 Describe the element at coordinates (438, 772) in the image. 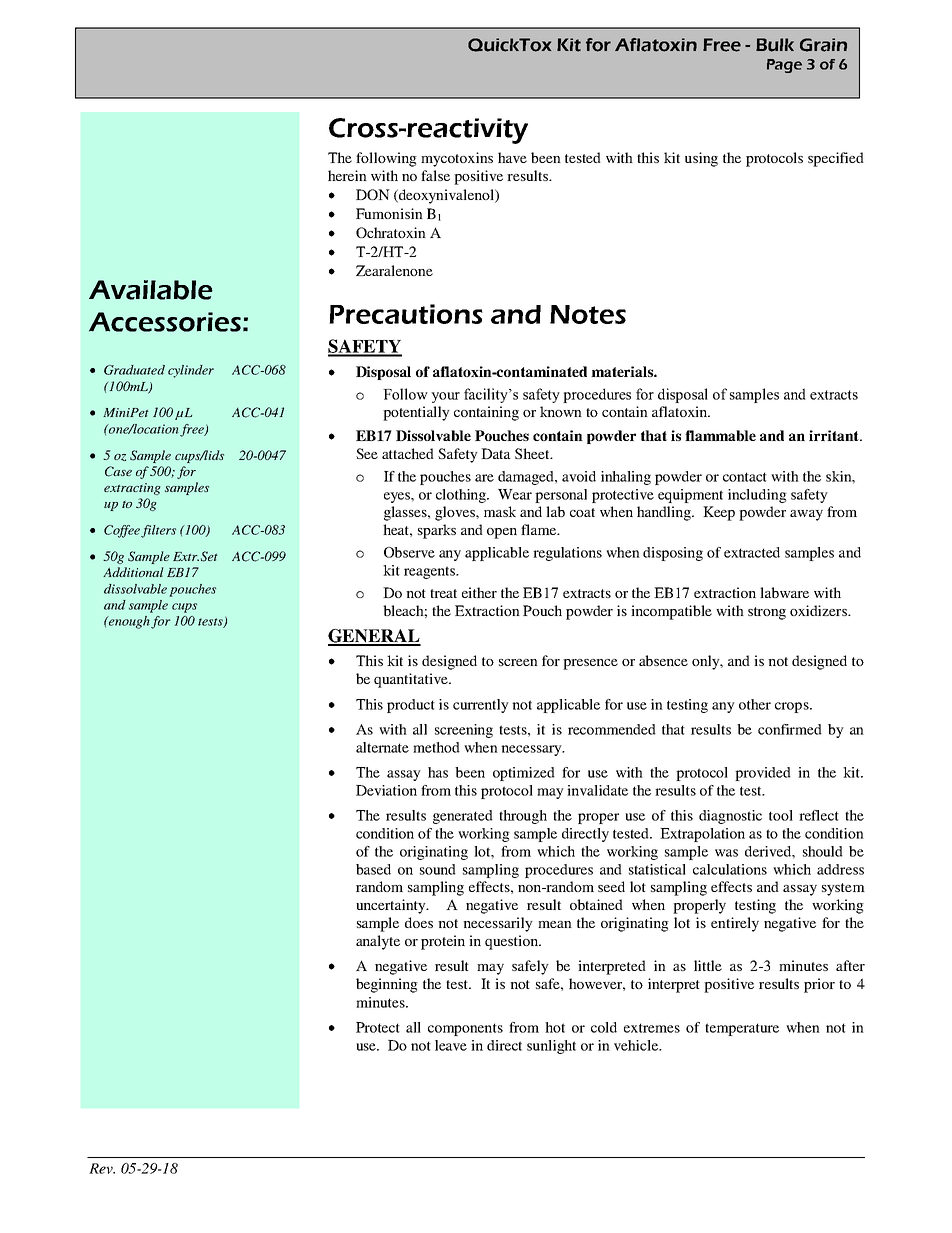

I see `has` at that location.
